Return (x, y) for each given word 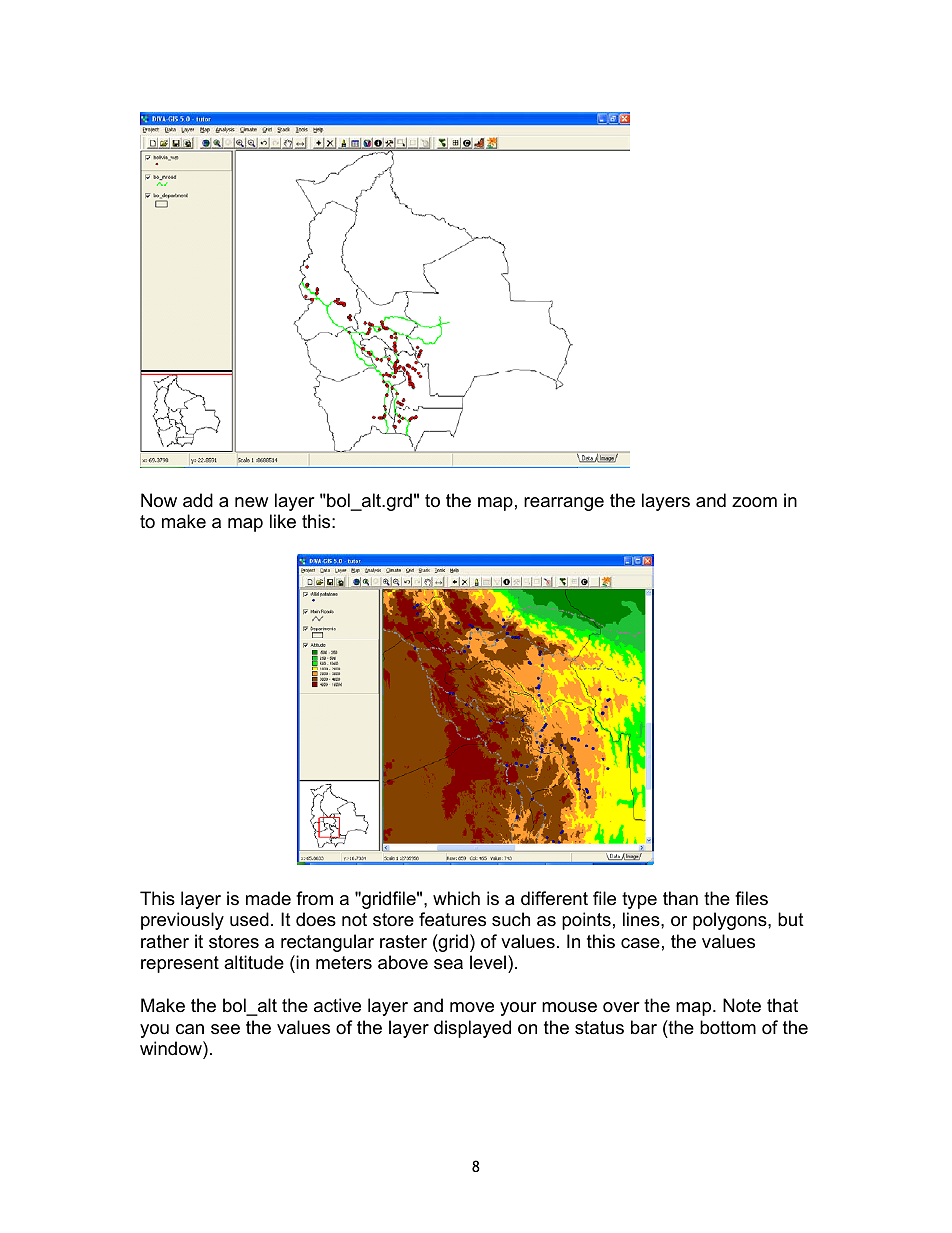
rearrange (564, 504)
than (680, 898)
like (283, 521)
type (639, 900)
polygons (731, 921)
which (456, 898)
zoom (754, 502)
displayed (472, 1029)
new (251, 502)
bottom (728, 1027)
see (225, 1029)
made (268, 898)
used (249, 919)
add (198, 500)
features (452, 919)
